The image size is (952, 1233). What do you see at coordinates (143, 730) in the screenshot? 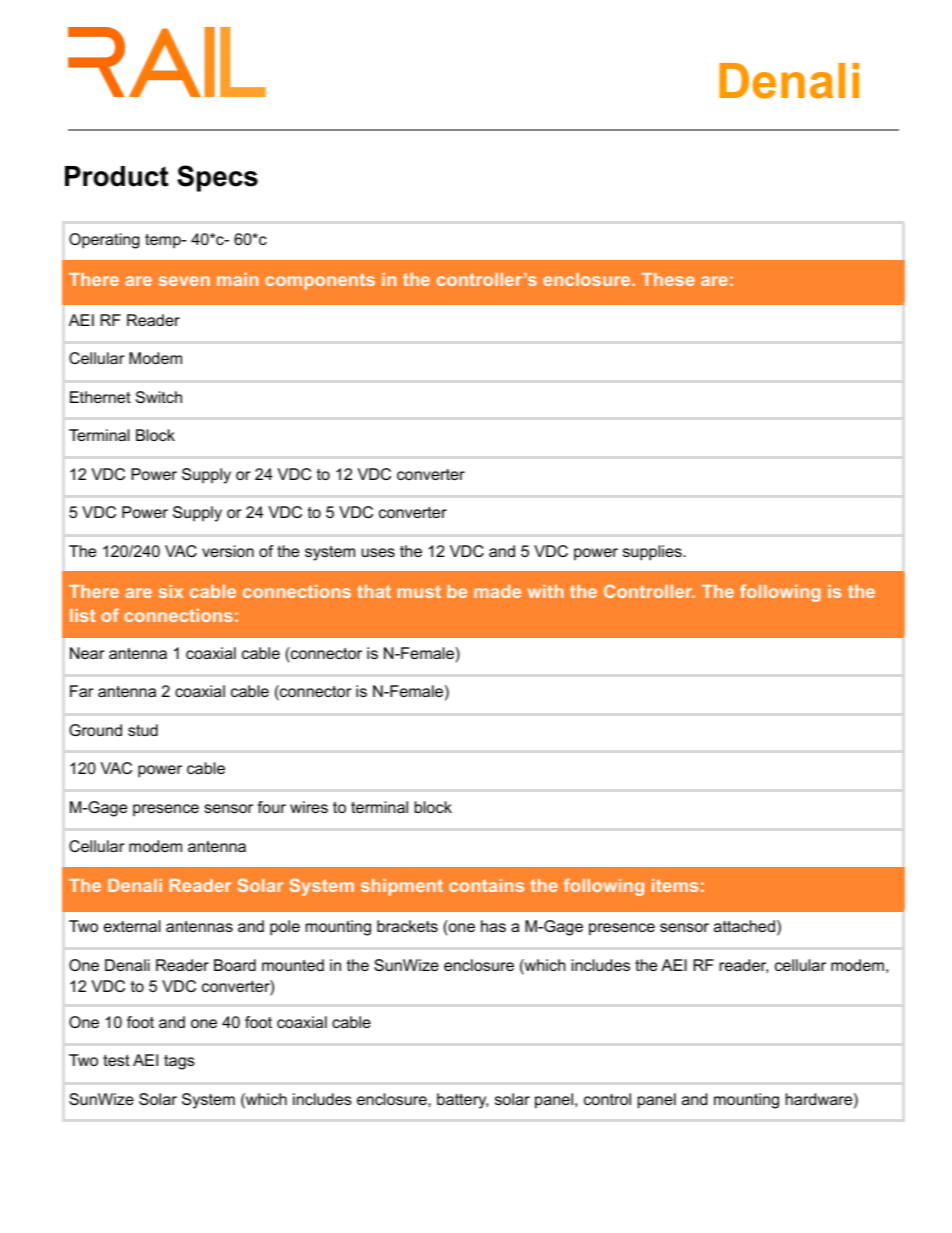
I see `stud` at bounding box center [143, 730].
